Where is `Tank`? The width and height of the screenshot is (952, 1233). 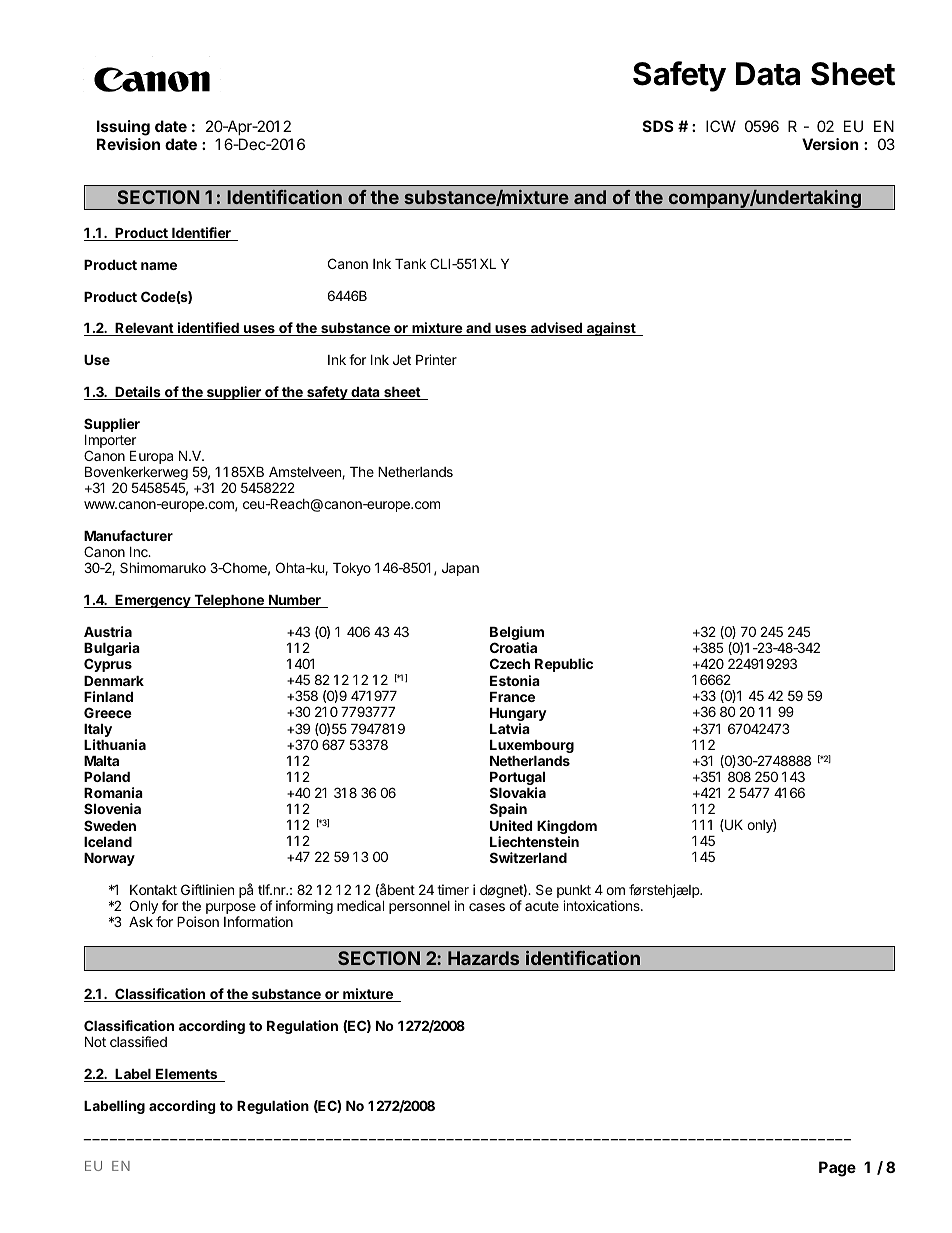
Tank is located at coordinates (410, 264).
